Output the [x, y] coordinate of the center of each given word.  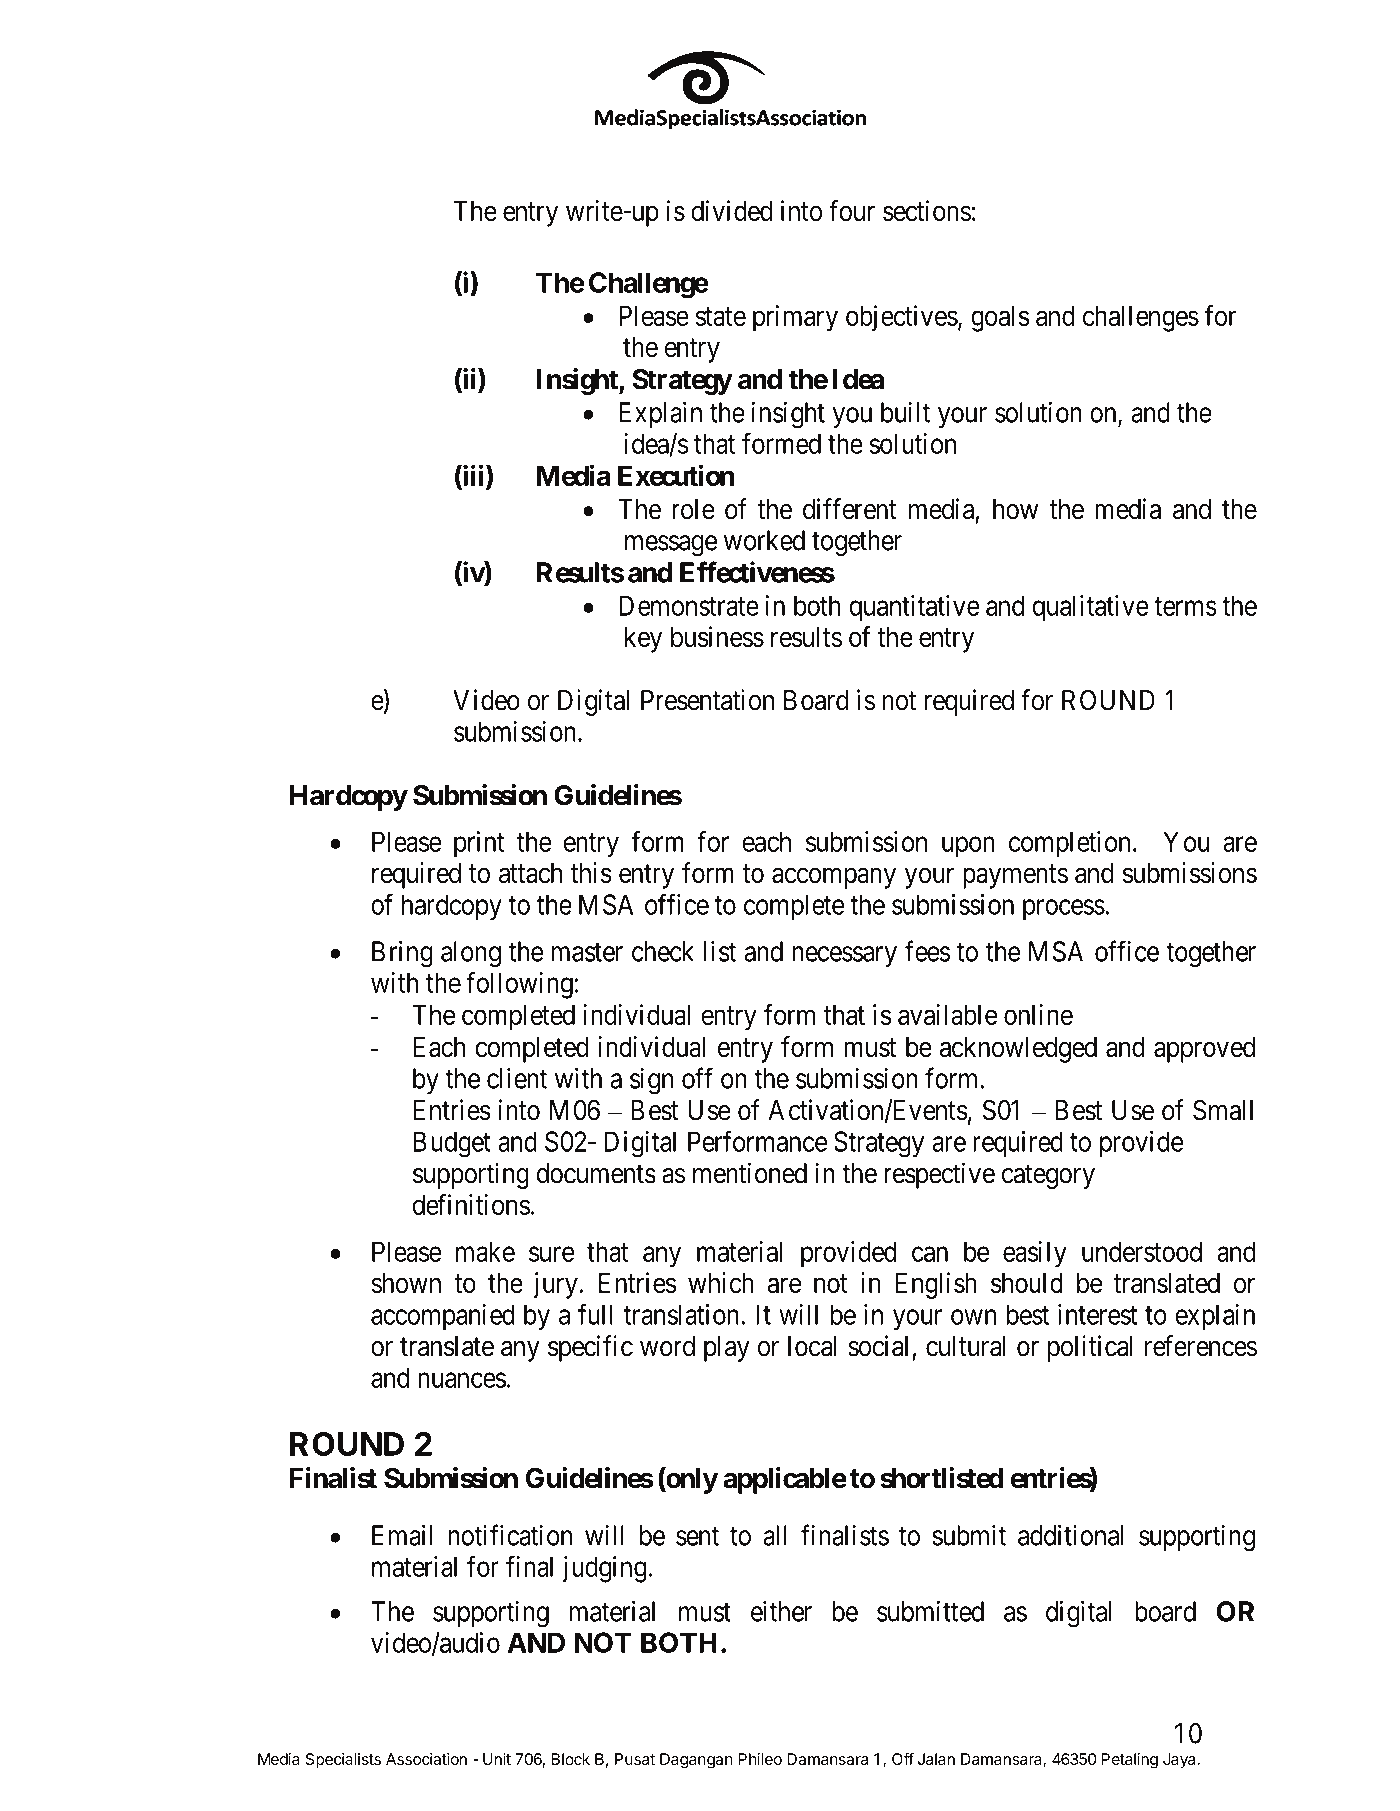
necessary [844, 956]
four [852, 210]
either [781, 1611]
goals [1000, 318]
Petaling [1129, 1761]
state [720, 316]
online [1038, 1014]
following [519, 985]
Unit [497, 1759]
